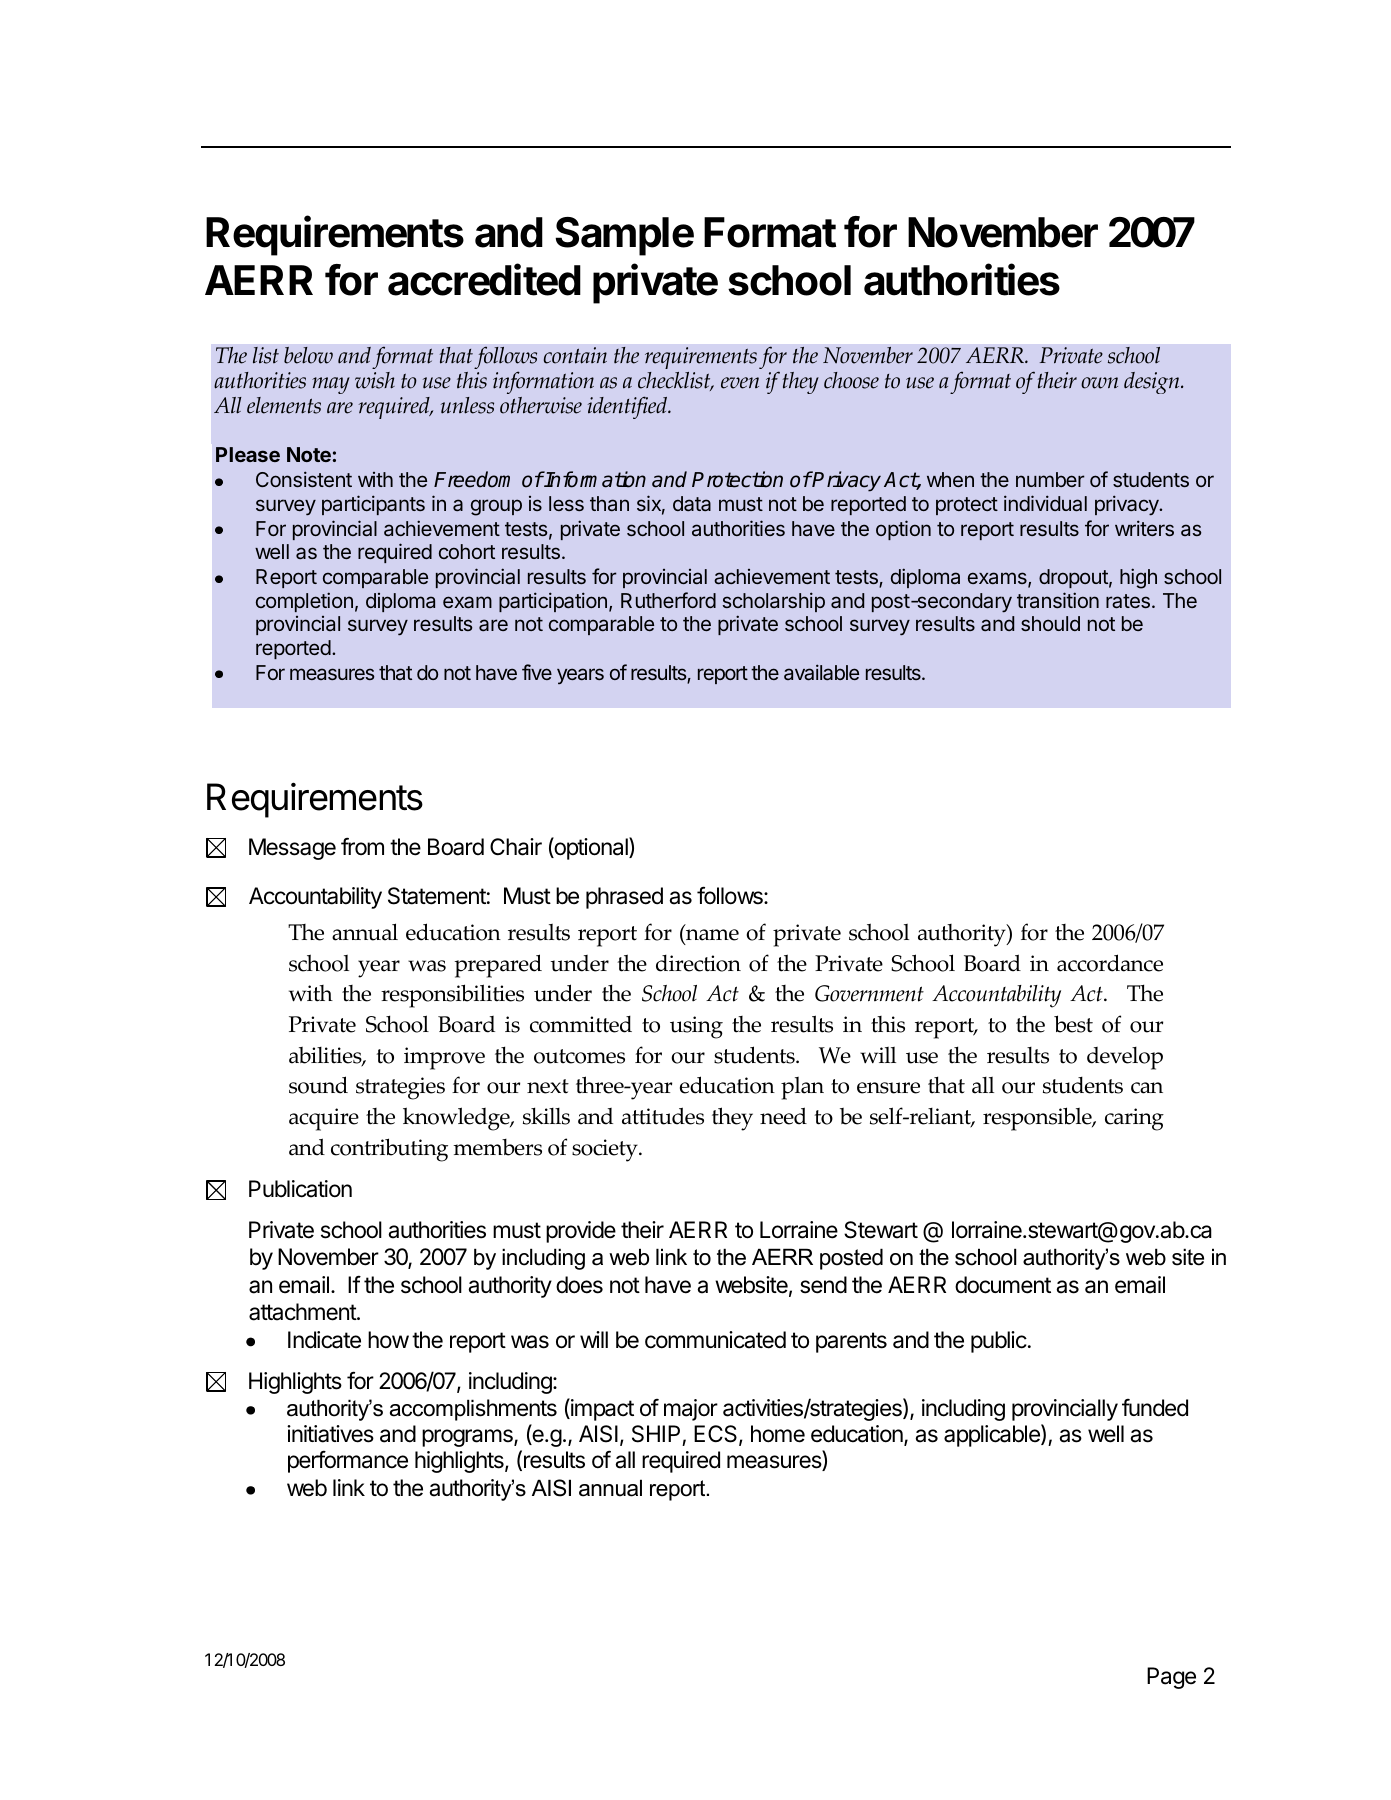 The height and width of the screenshot is (1800, 1391). What do you see at coordinates (1099, 383) in the screenshot?
I see `own` at bounding box center [1099, 383].
